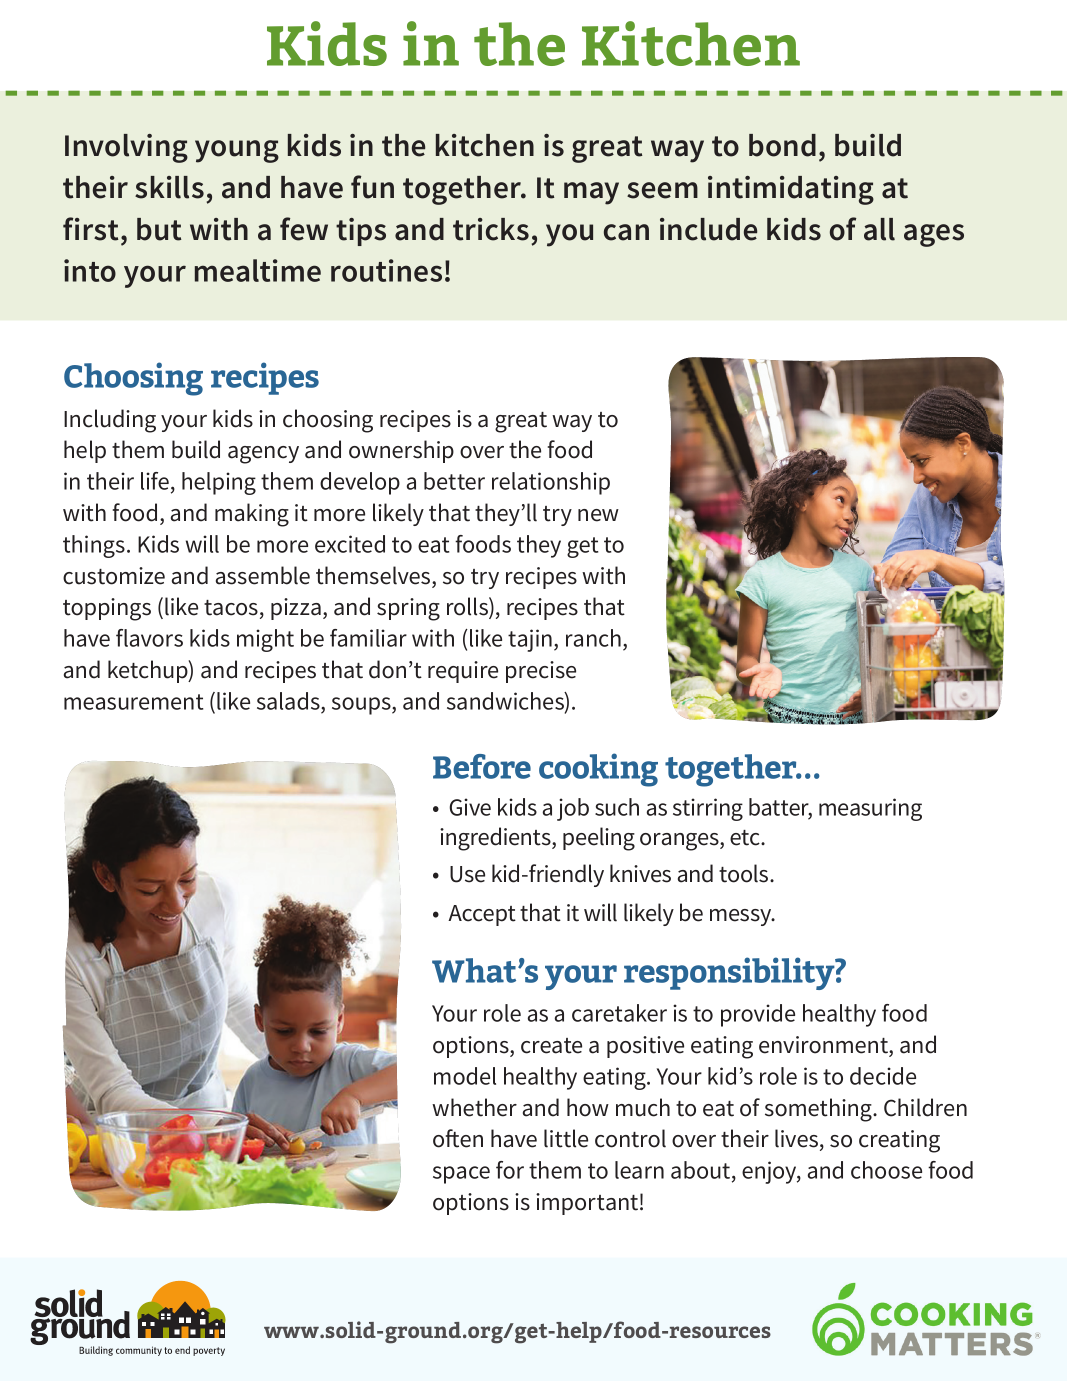 This screenshot has width=1067, height=1381. What do you see at coordinates (598, 515) in the screenshot?
I see `new` at bounding box center [598, 515].
